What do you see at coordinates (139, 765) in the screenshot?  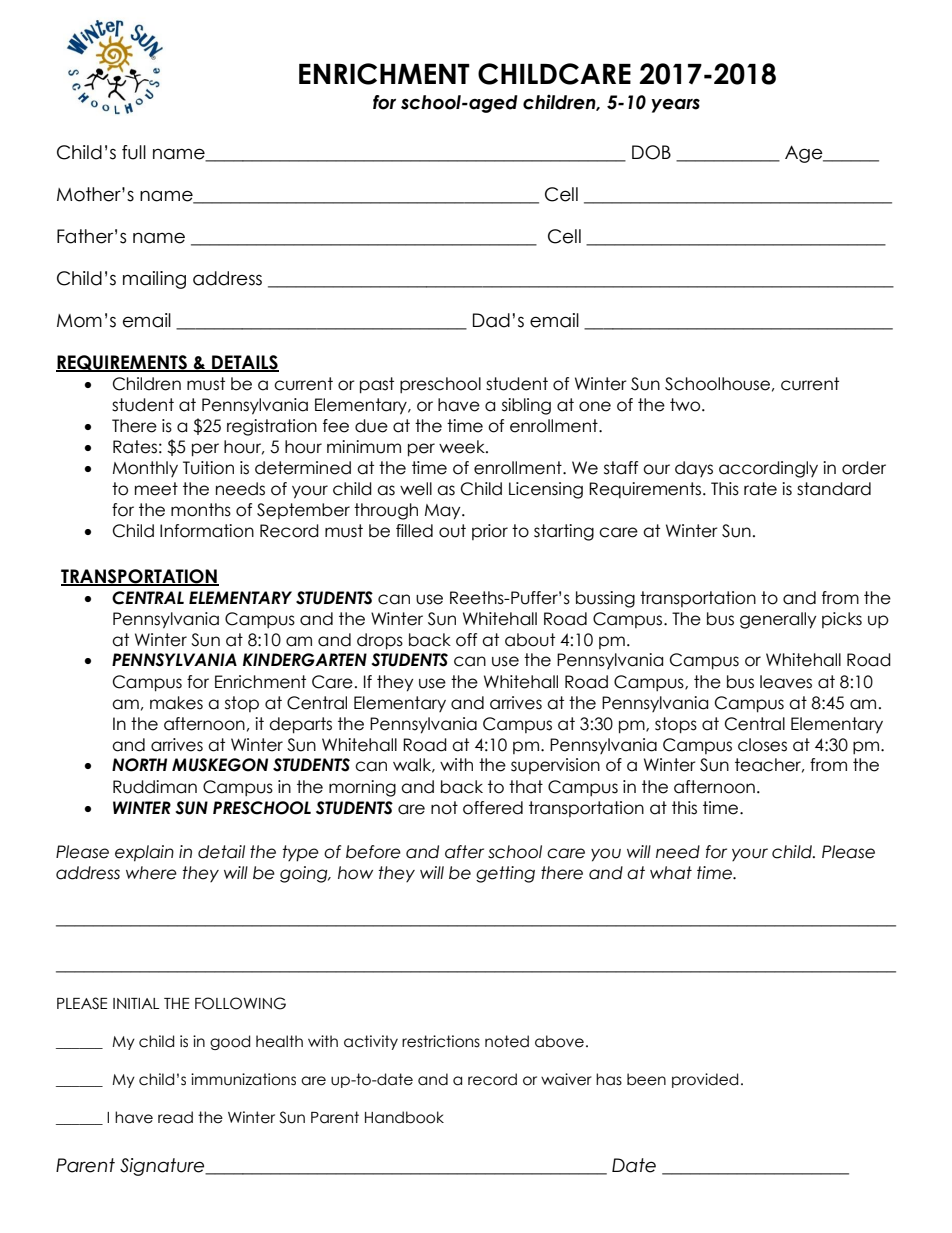 I see `NORTH` at bounding box center [139, 765].
